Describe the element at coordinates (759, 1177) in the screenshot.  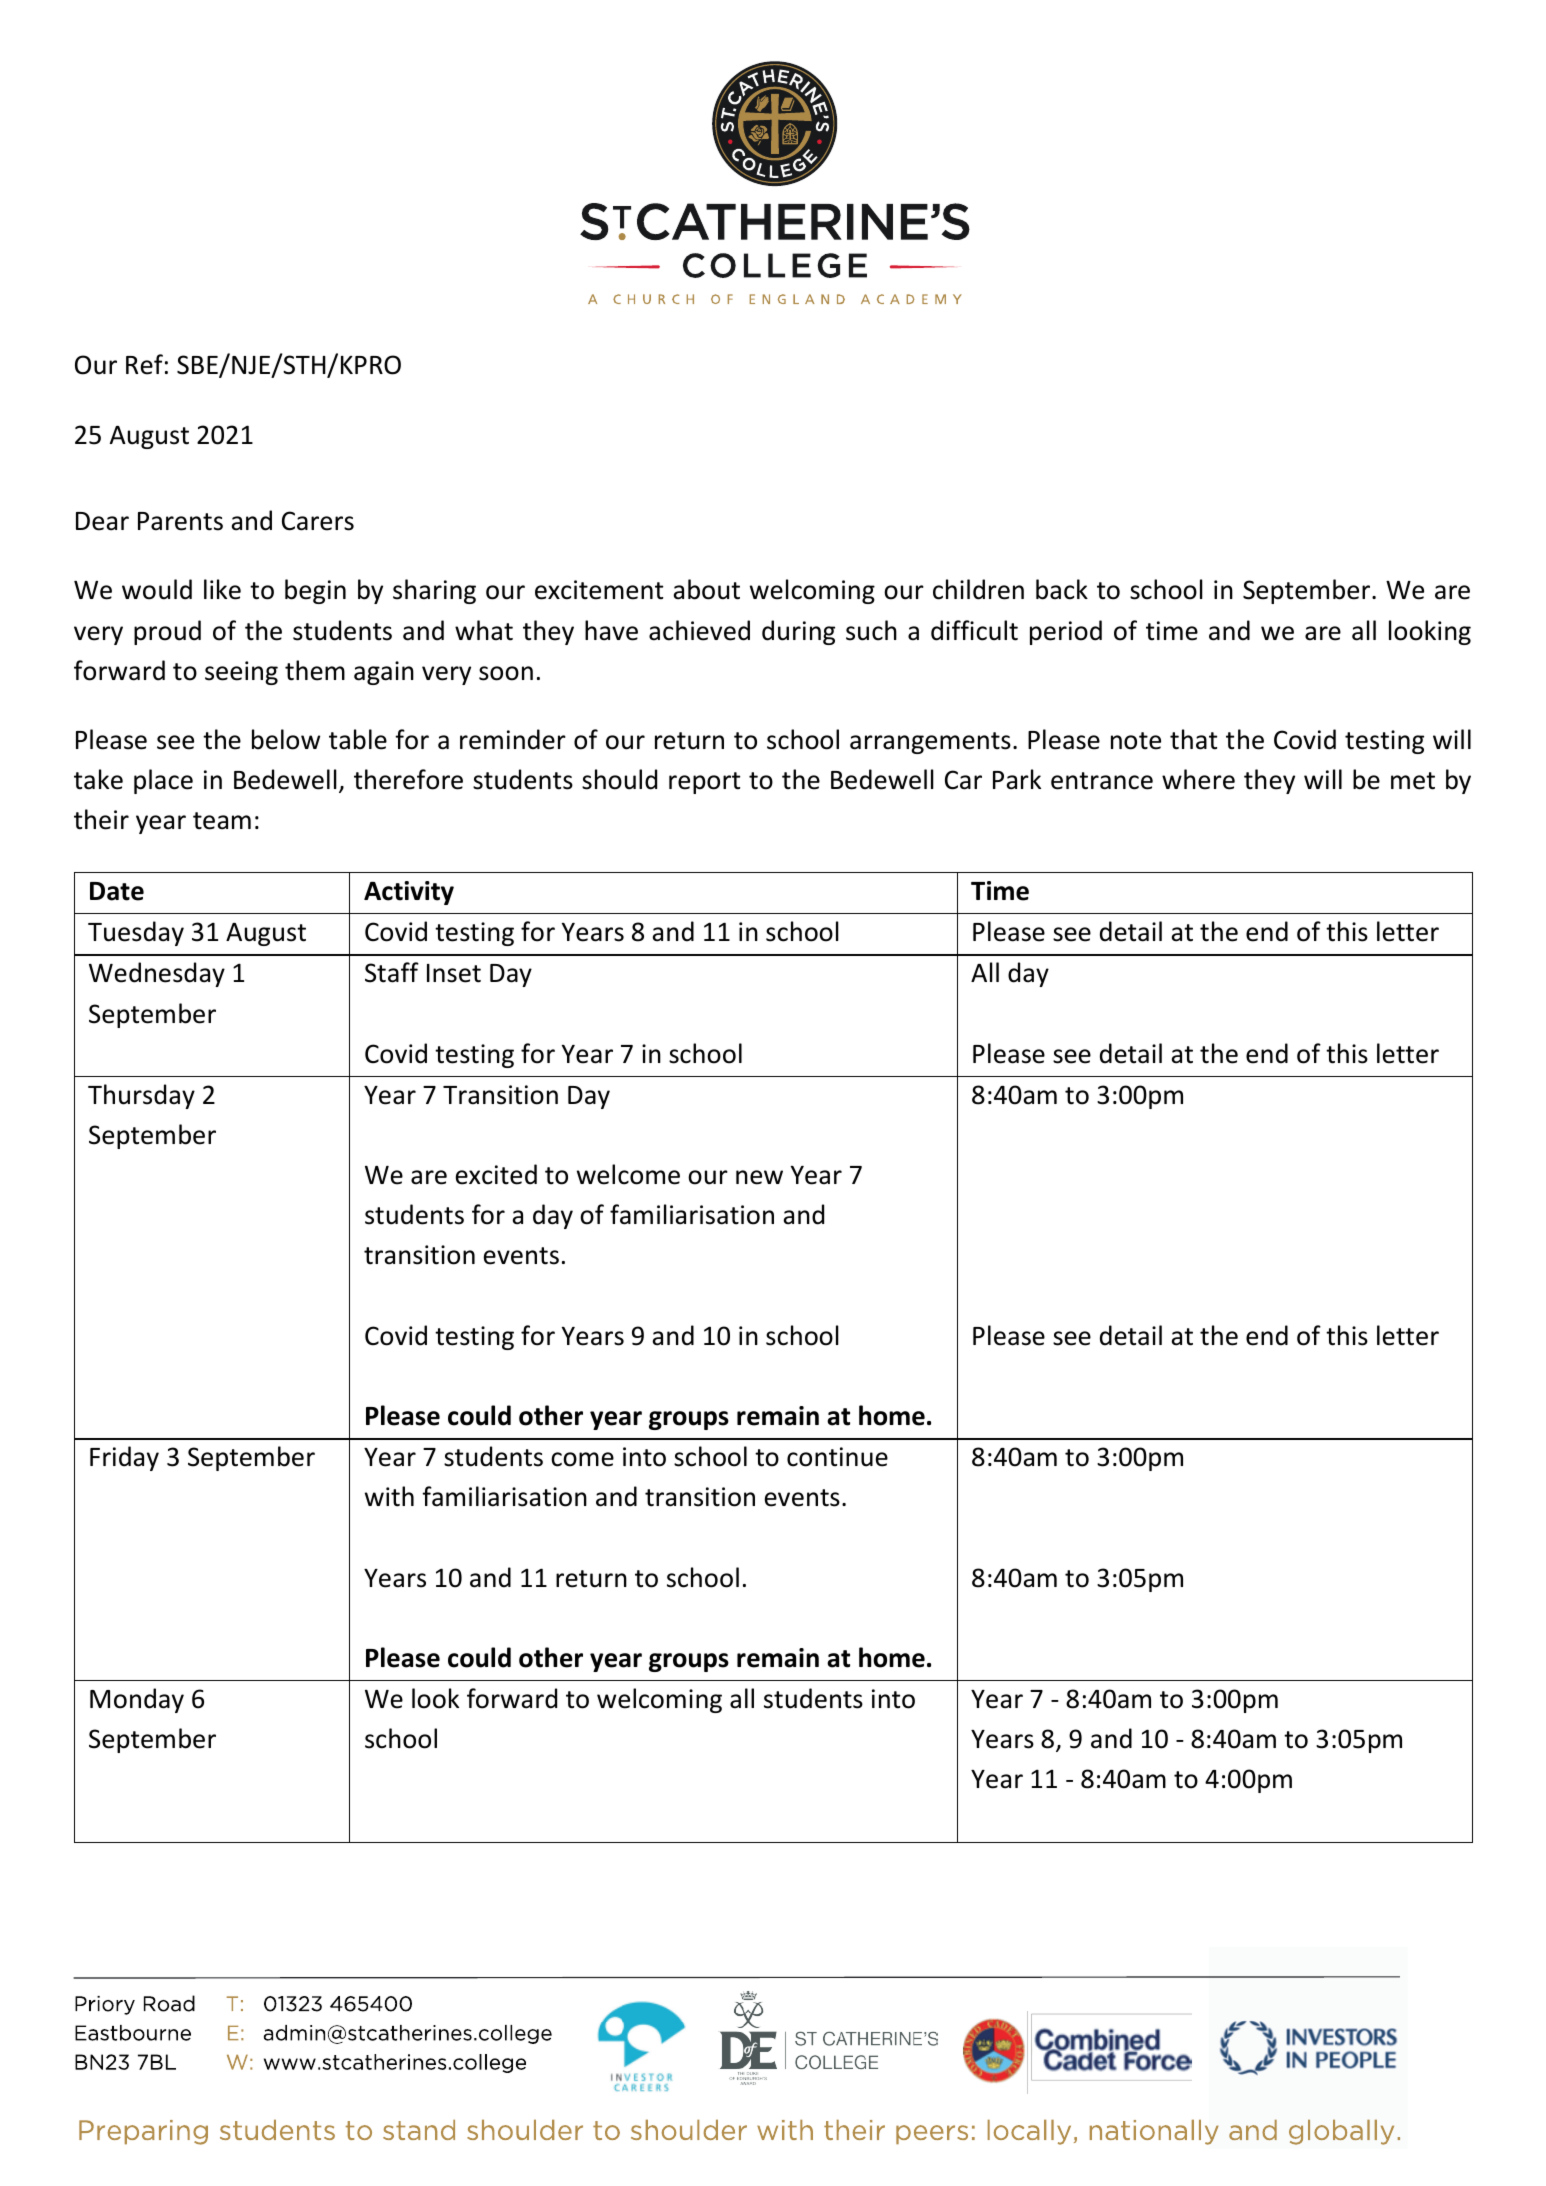
I see `new` at that location.
